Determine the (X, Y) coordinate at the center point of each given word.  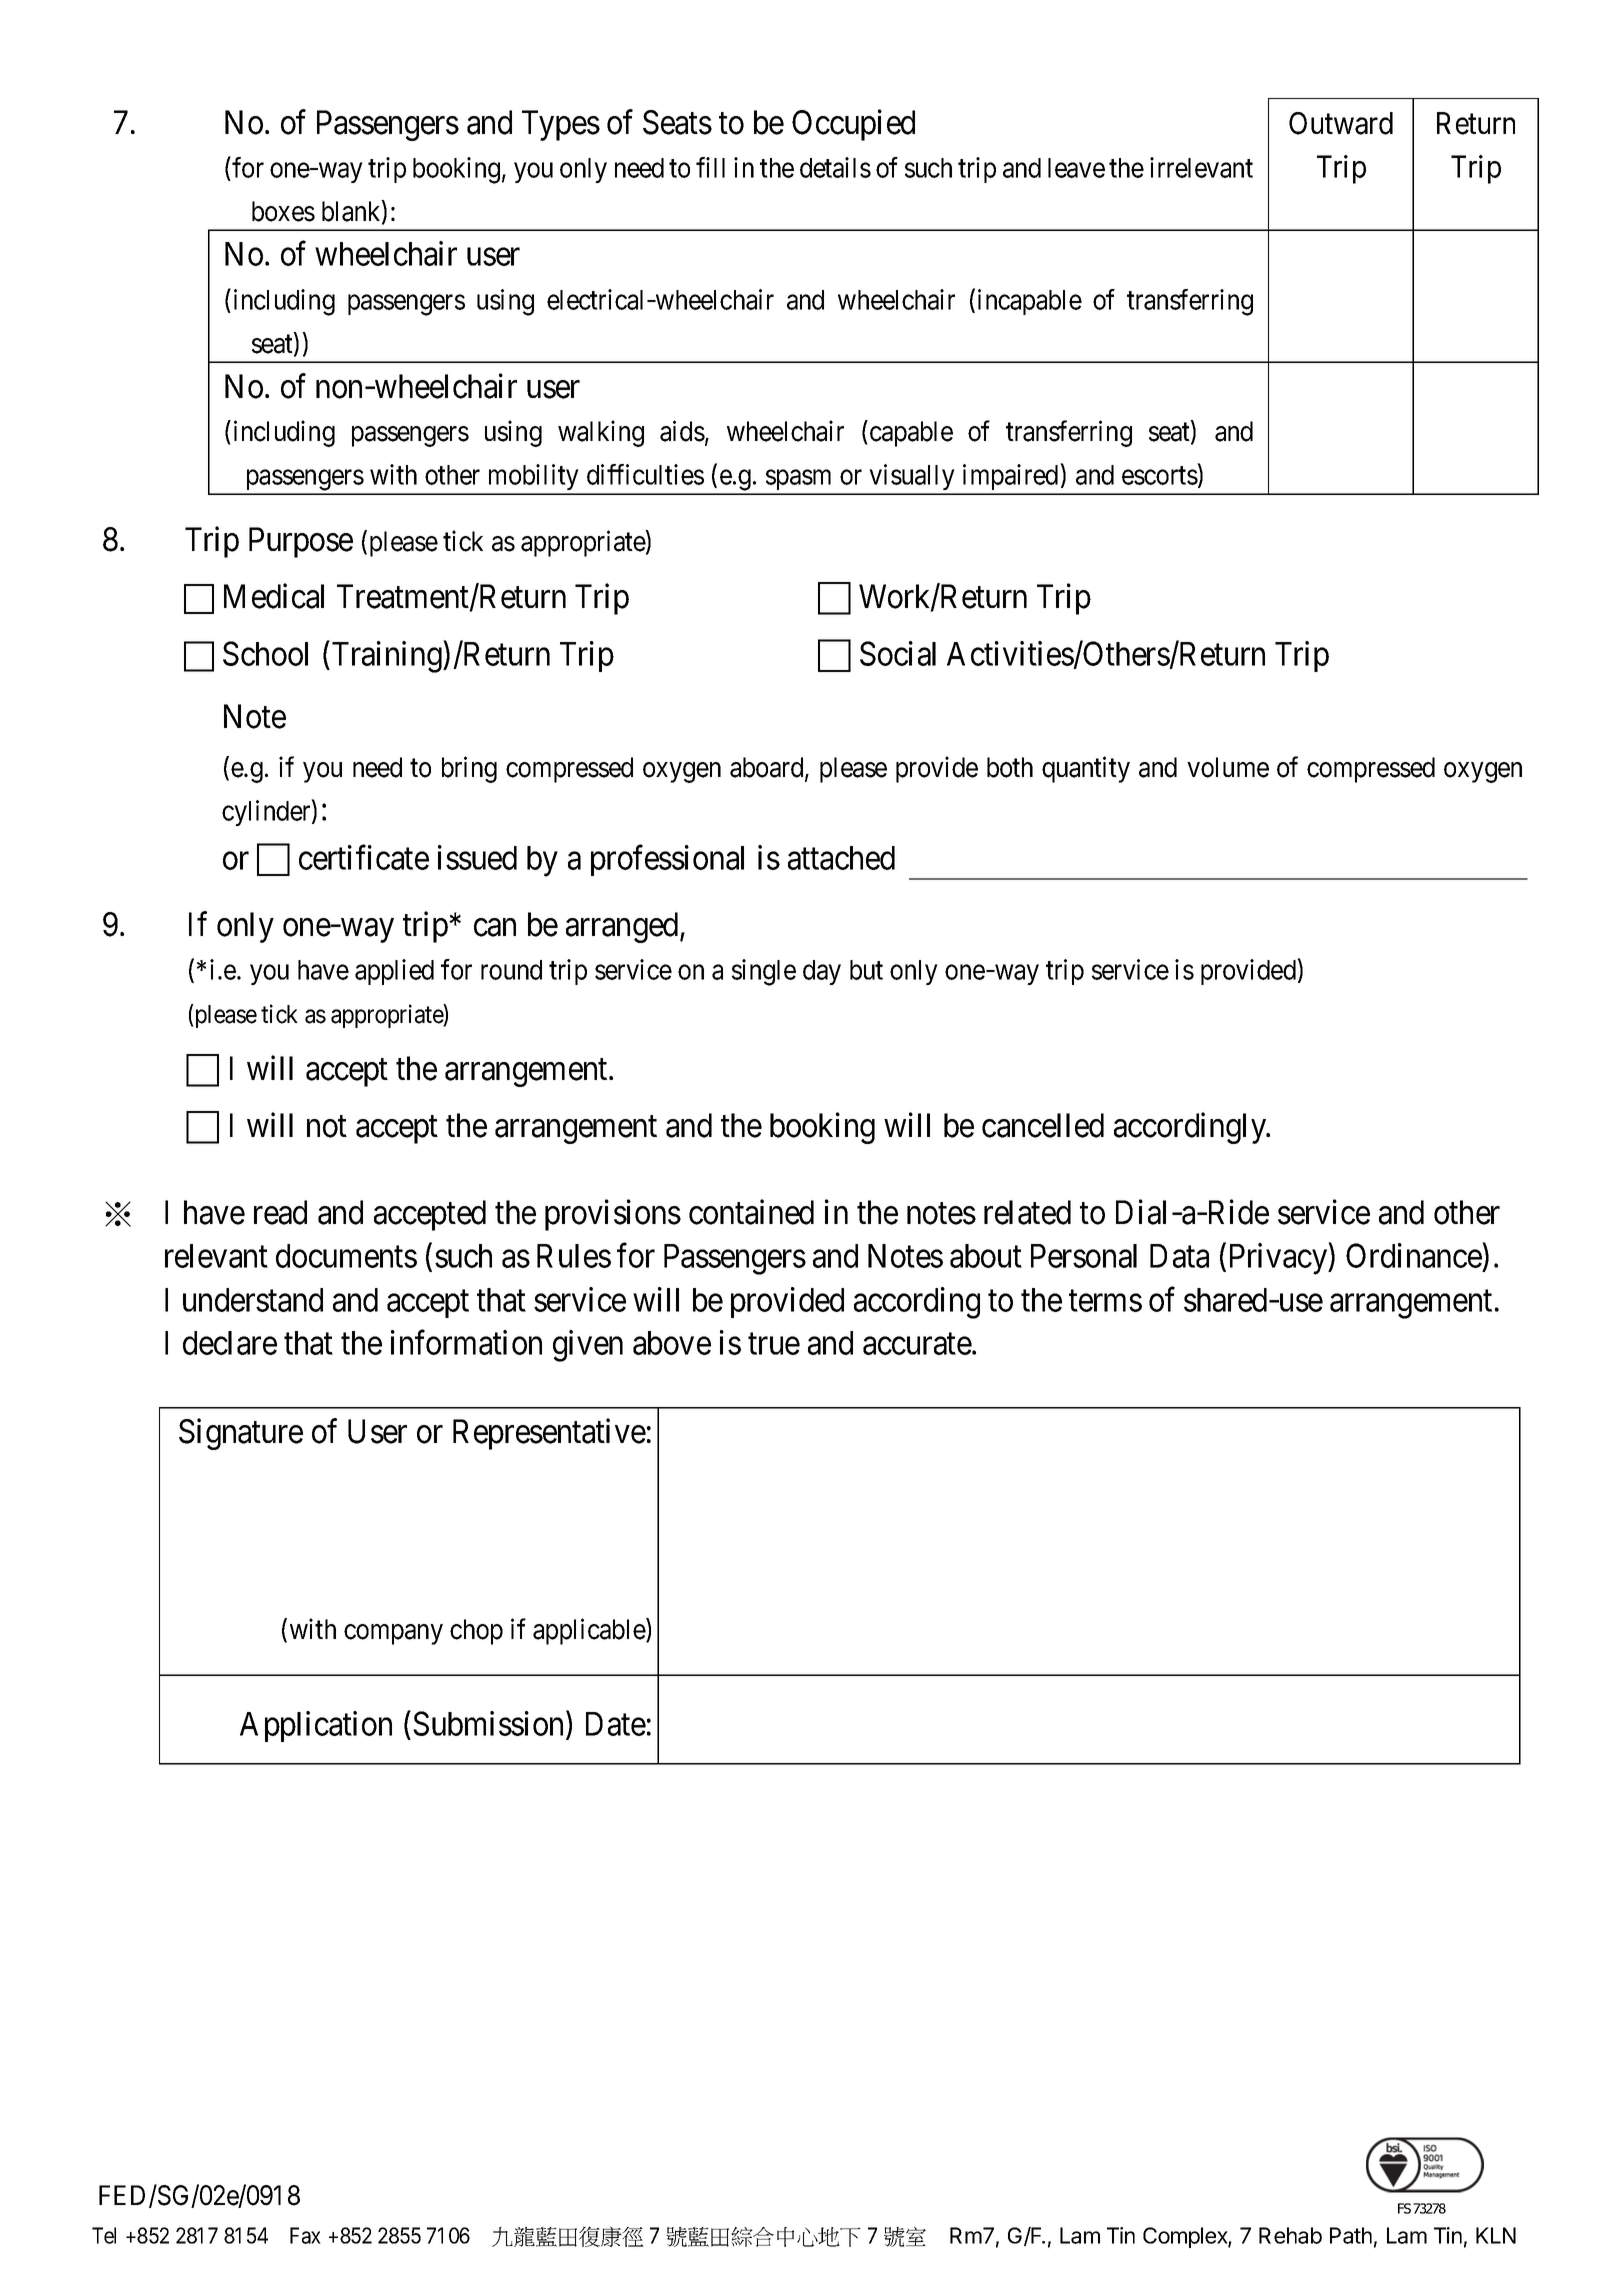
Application (316, 1726)
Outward (1341, 123)
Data (1179, 1256)
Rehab (1290, 2235)
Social (898, 653)
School (265, 653)
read (280, 1212)
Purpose (301, 542)
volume (1228, 767)
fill (710, 167)
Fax (305, 2235)
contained (751, 1212)
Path (1351, 2235)
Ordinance (1414, 1255)
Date (616, 1724)
